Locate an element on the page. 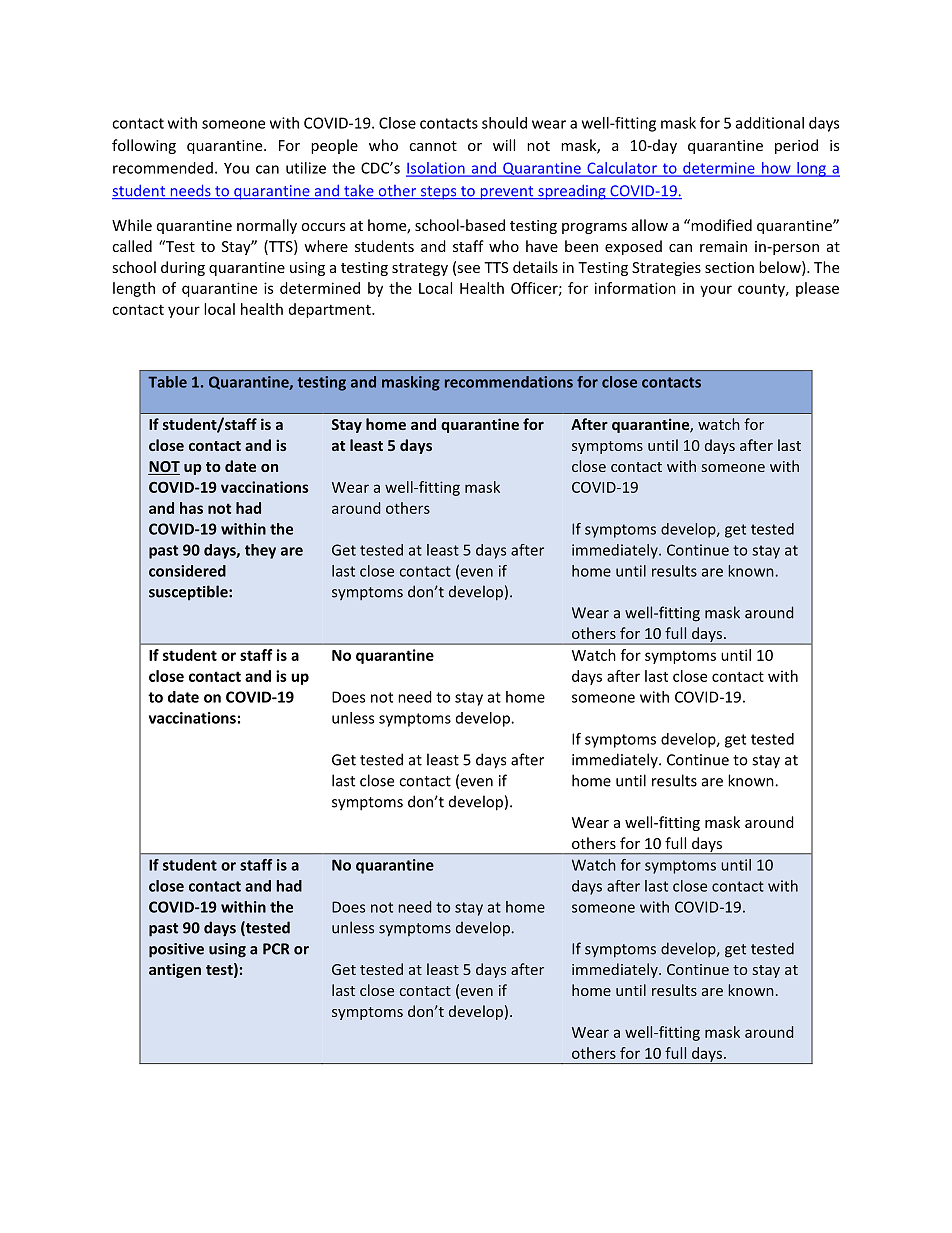 The image size is (952, 1233). please is located at coordinates (817, 289).
